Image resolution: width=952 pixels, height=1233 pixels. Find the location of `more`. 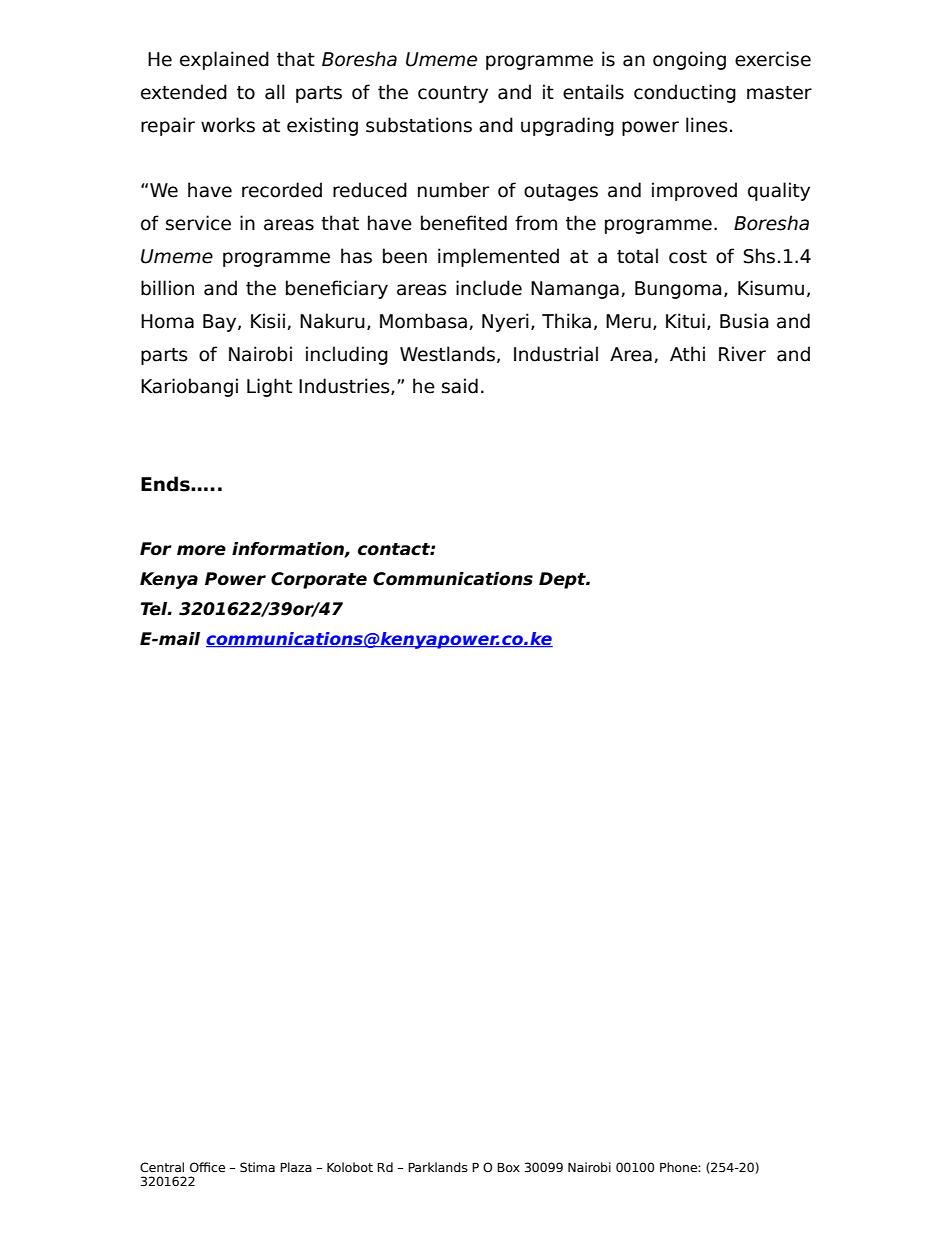

more is located at coordinates (201, 550).
